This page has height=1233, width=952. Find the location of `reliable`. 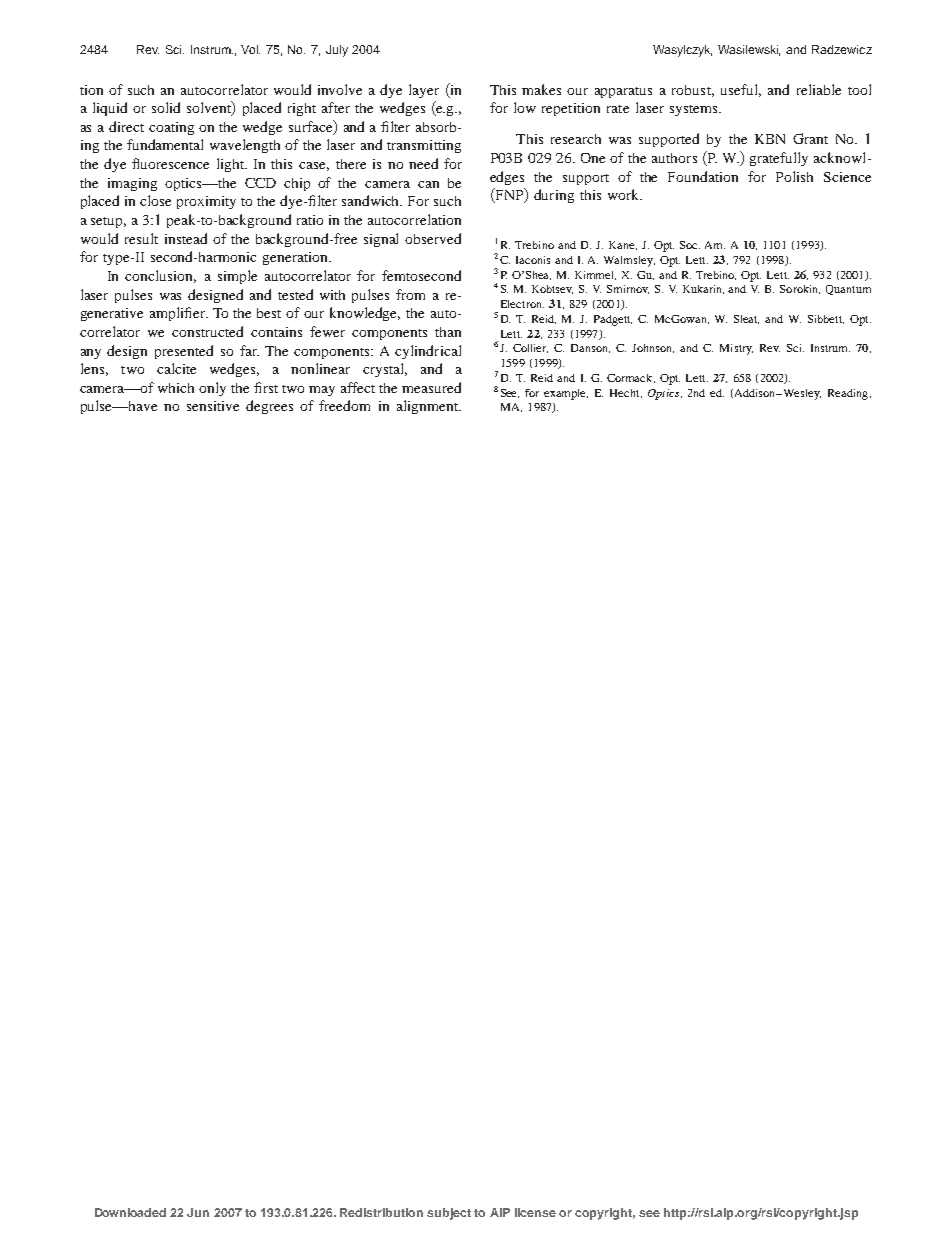

reliable is located at coordinates (819, 89).
